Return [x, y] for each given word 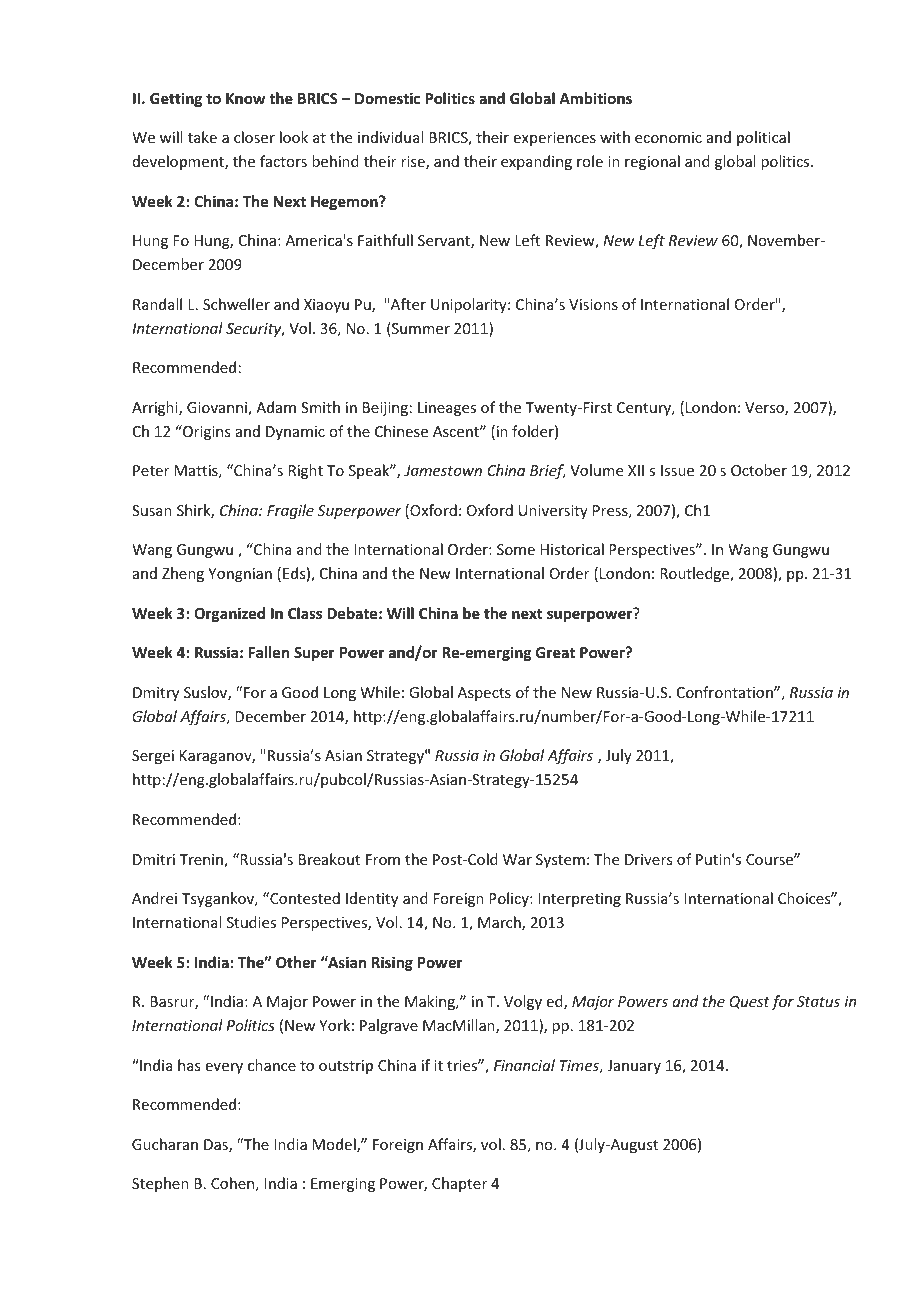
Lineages [447, 409]
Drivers [648, 859]
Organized [229, 614]
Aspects [484, 694]
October [759, 470]
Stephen [160, 1184]
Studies [251, 922]
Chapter [459, 1184]
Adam [276, 407]
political [763, 138]
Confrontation [726, 692]
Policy [510, 899]
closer [254, 137]
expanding [536, 162]
